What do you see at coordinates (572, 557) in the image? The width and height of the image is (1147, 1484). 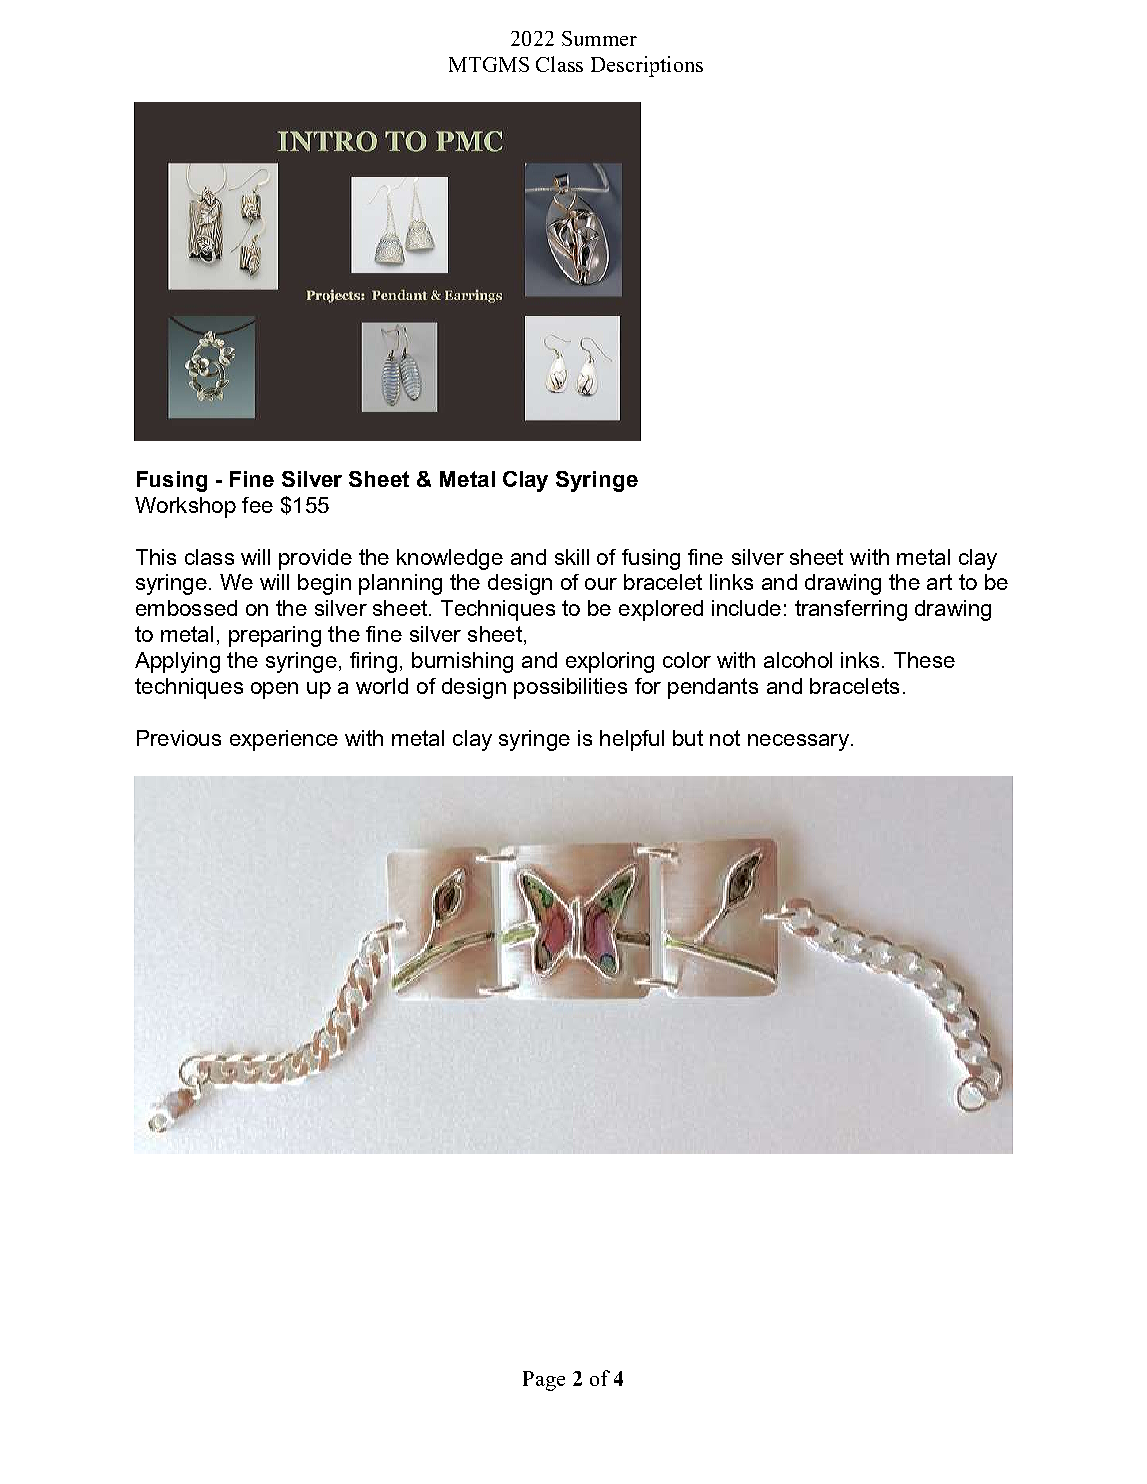 I see `skill` at bounding box center [572, 557].
